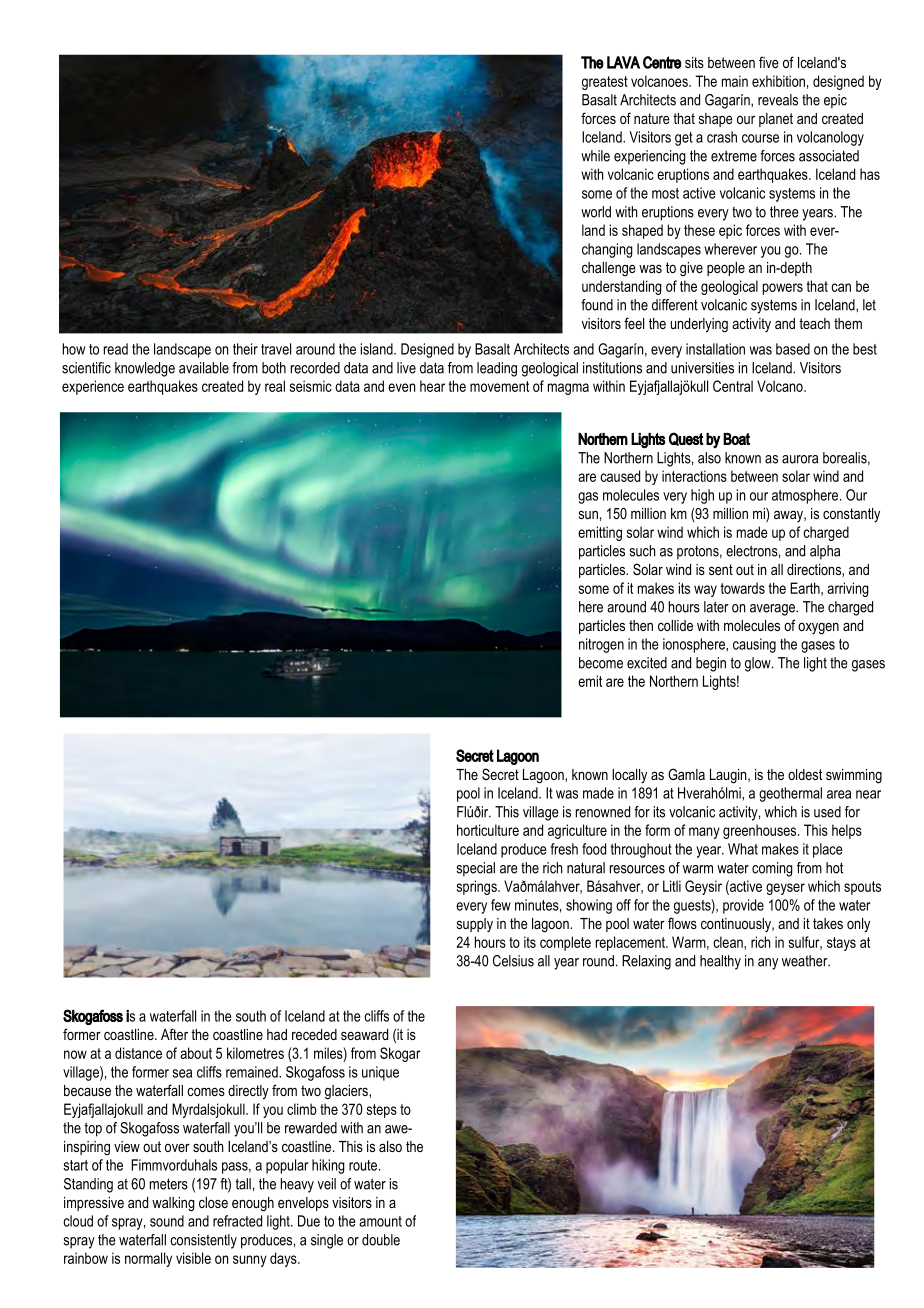  I want to click on reveals, so click(778, 100).
